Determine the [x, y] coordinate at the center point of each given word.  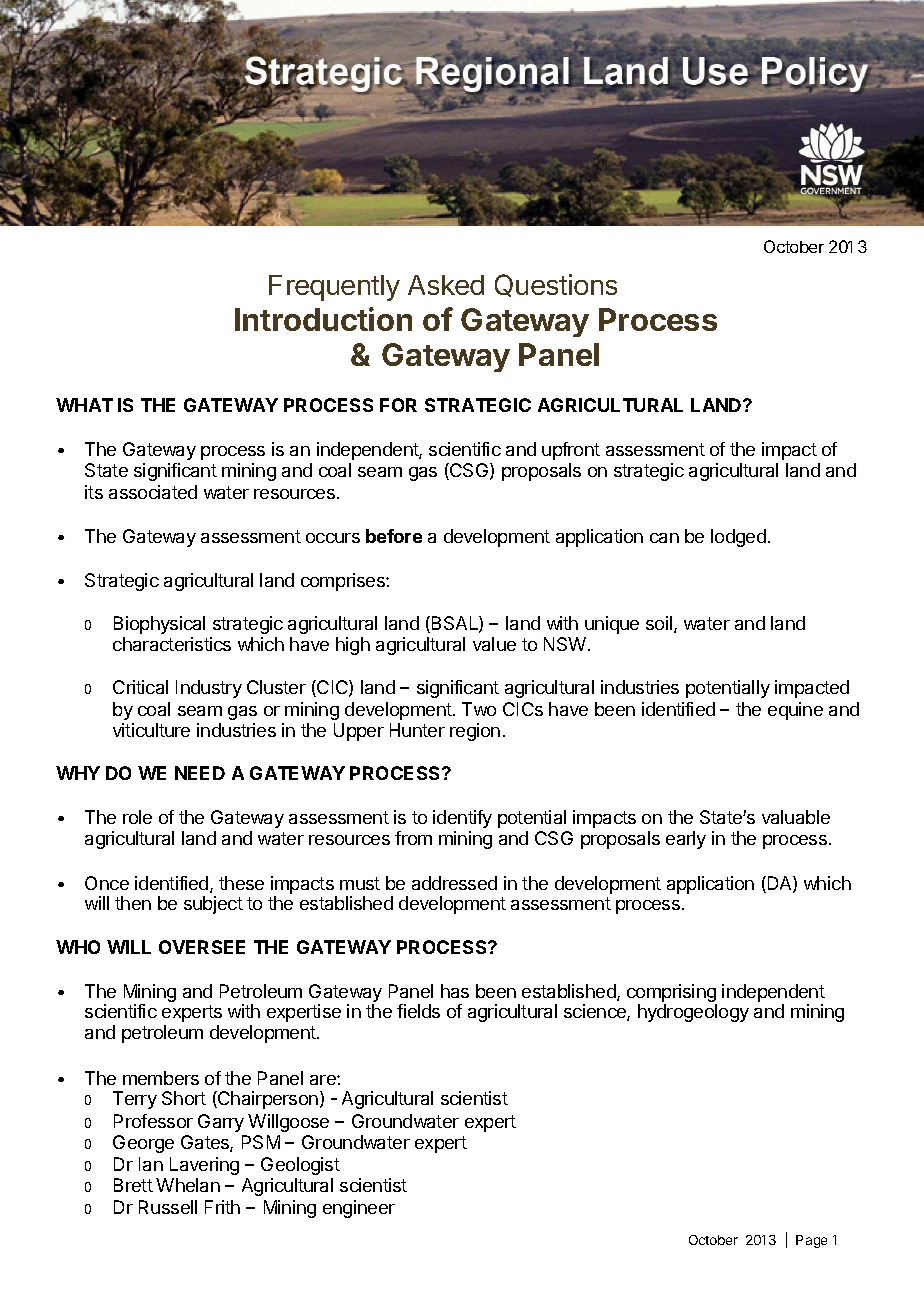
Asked [446, 285]
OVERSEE [202, 947]
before [394, 536]
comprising [672, 994]
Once [107, 883]
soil [660, 624]
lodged [738, 538]
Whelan [188, 1185]
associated [153, 492]
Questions [556, 285]
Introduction [323, 319]
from [413, 838]
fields [418, 1011]
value [494, 644]
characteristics [172, 644]
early [686, 840]
